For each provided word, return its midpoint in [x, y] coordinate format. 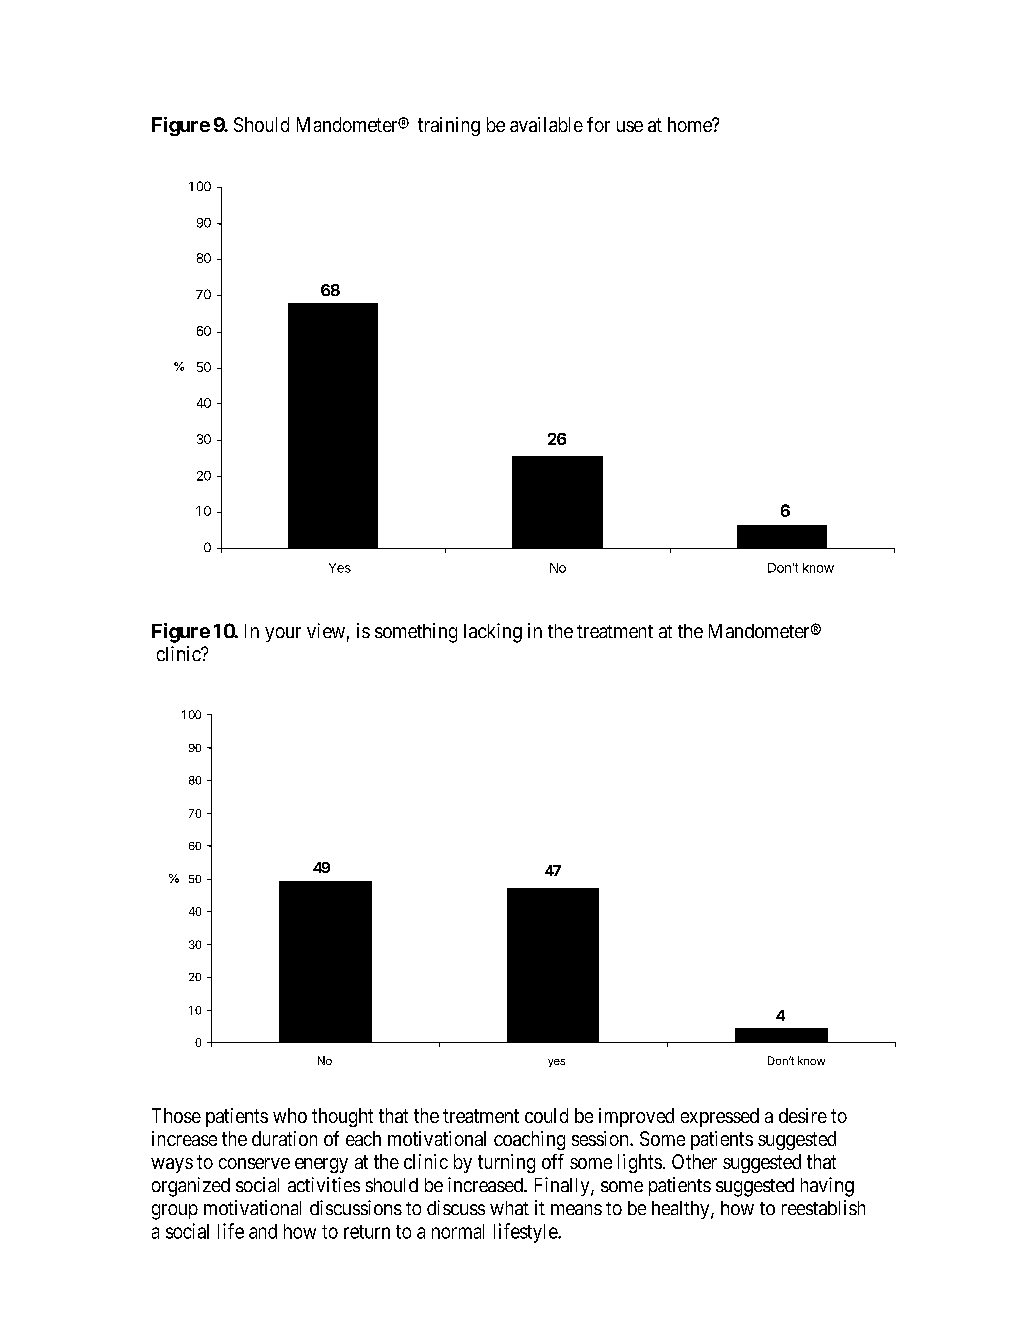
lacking [493, 633]
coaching [529, 1140]
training [449, 126]
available [546, 124]
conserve [254, 1163]
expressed [720, 1117]
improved [636, 1117]
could [546, 1115]
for [598, 124]
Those [176, 1115]
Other [694, 1161]
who [290, 1115]
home [690, 124]
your [283, 634]
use [630, 126]
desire [803, 1115]
